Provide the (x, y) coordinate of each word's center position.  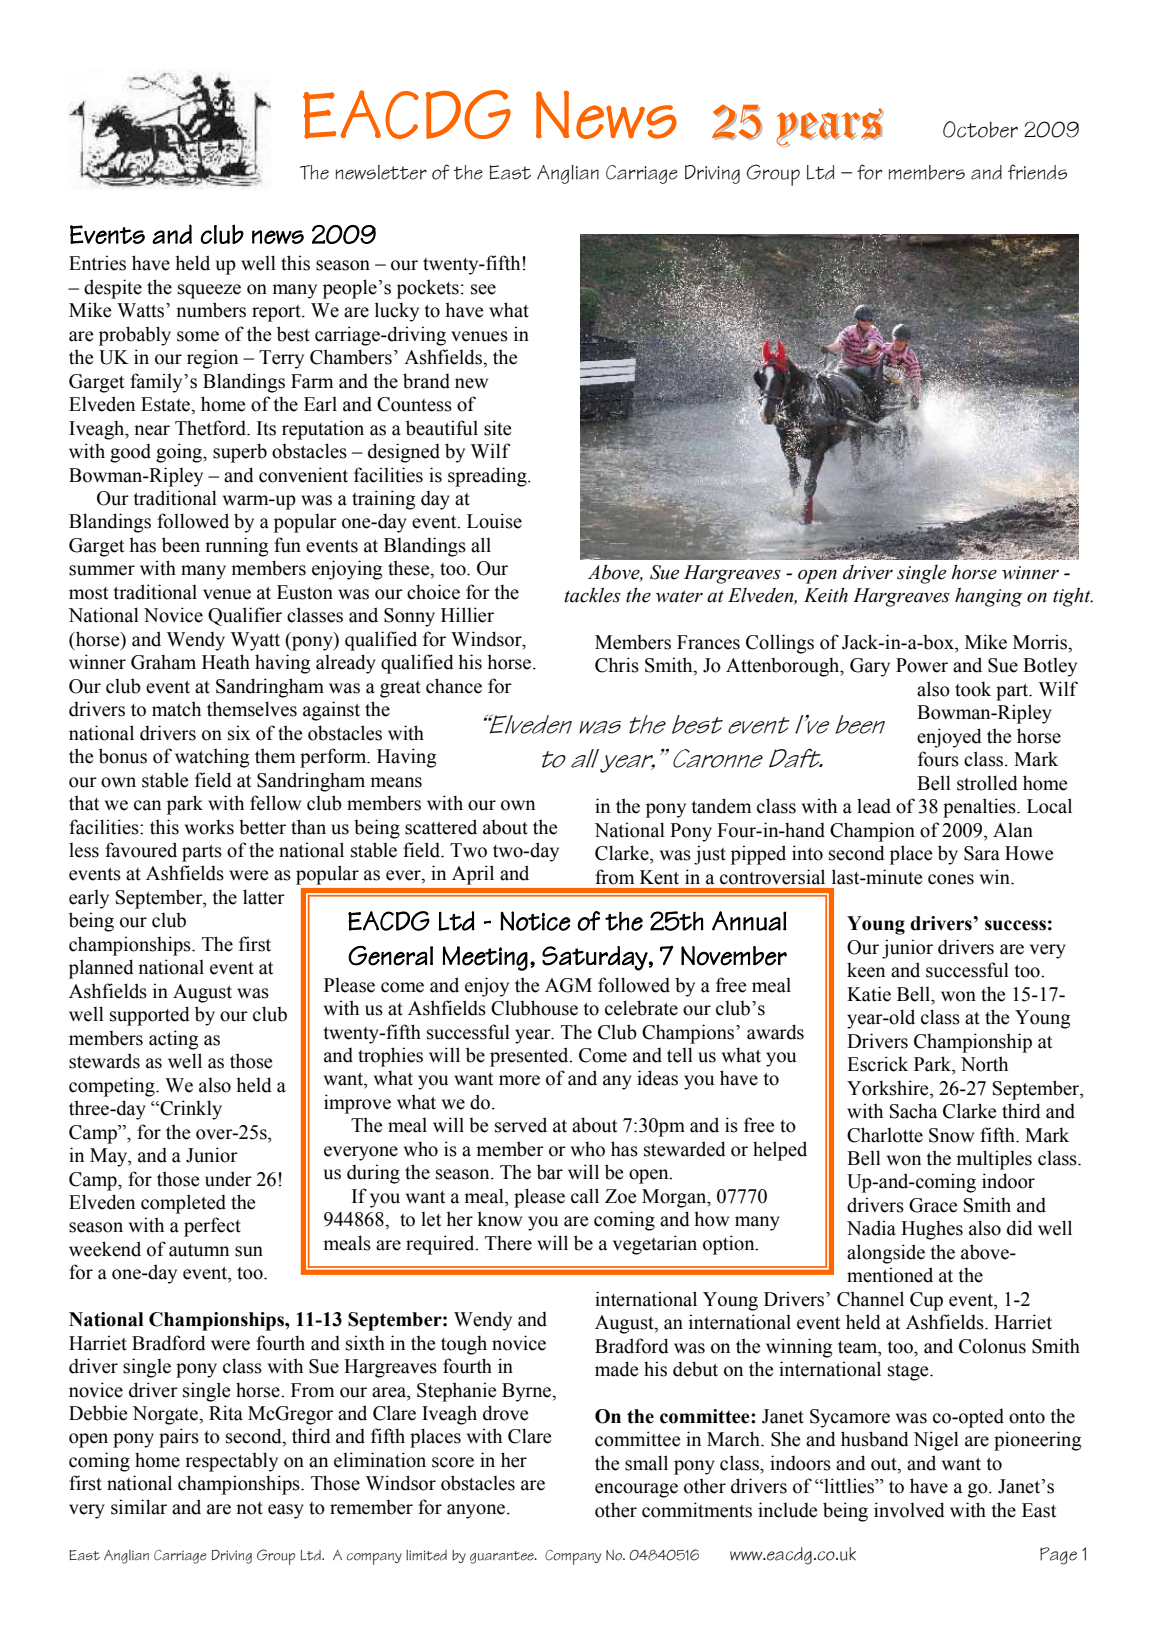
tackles (592, 595)
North (984, 1064)
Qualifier (245, 616)
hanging (988, 597)
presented (530, 1057)
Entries (97, 263)
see (483, 289)
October (980, 129)
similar (139, 1507)
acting (173, 1040)
